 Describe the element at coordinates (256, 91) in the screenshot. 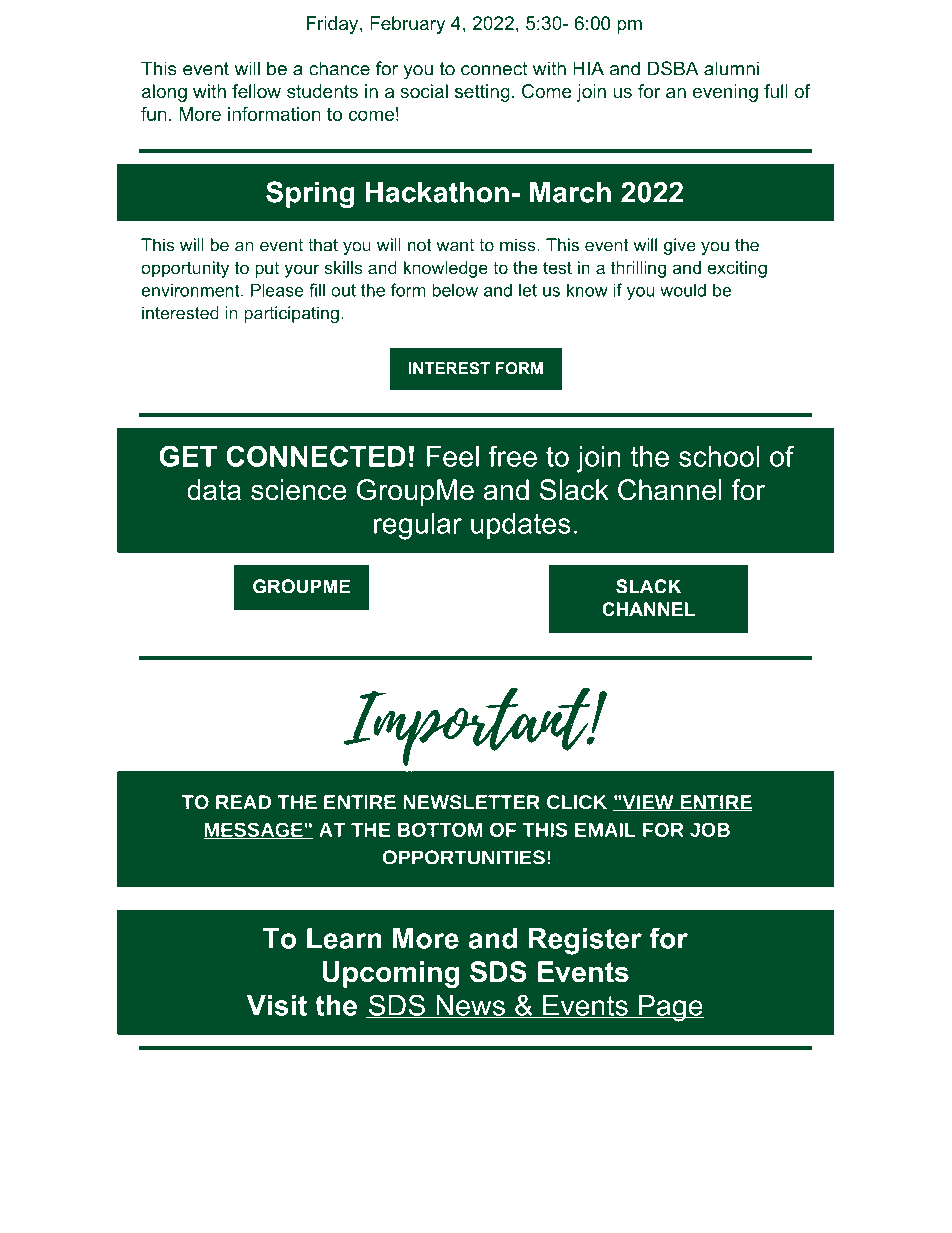

I see `fellow` at that location.
